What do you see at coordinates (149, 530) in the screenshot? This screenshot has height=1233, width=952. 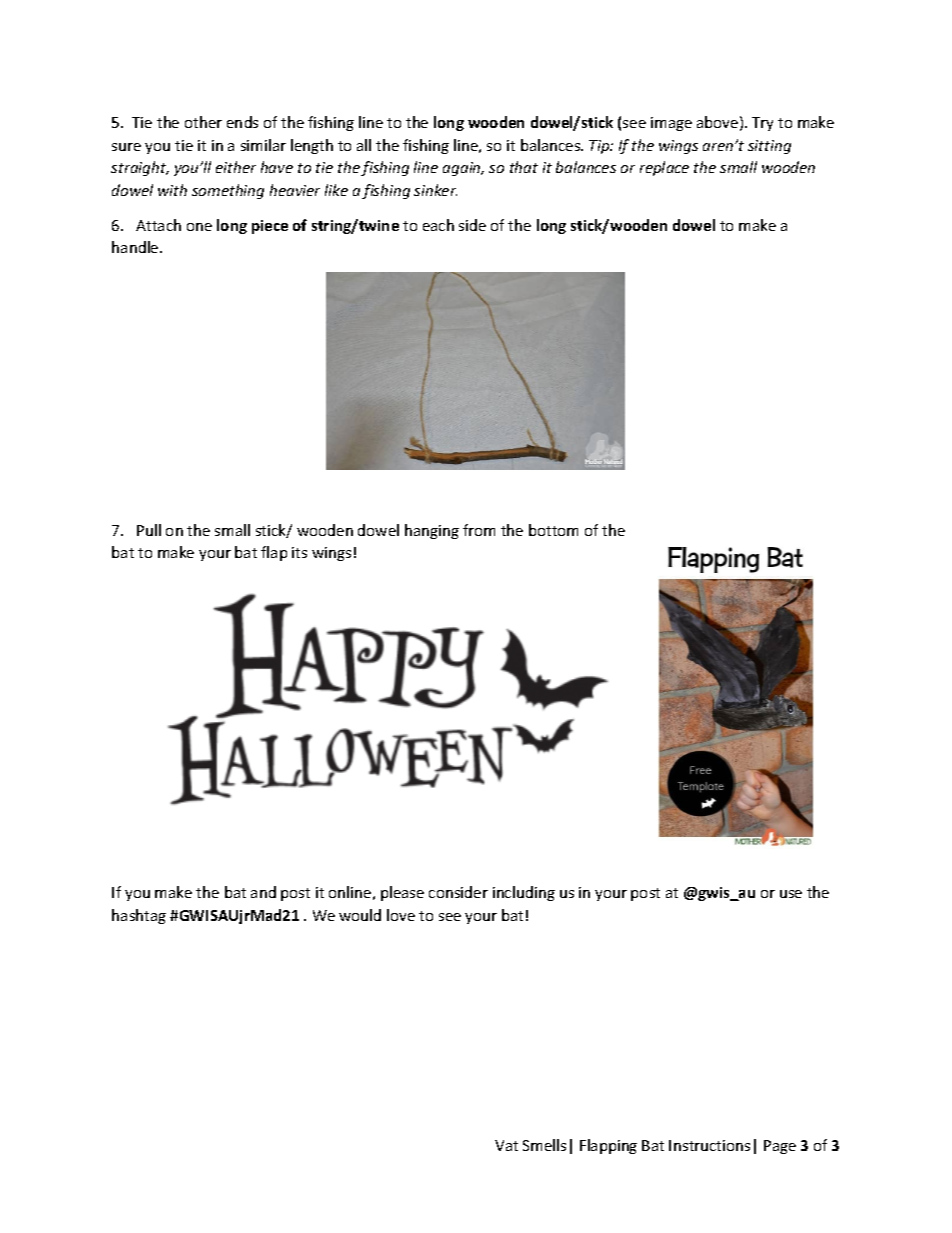 I see `Pull` at bounding box center [149, 530].
